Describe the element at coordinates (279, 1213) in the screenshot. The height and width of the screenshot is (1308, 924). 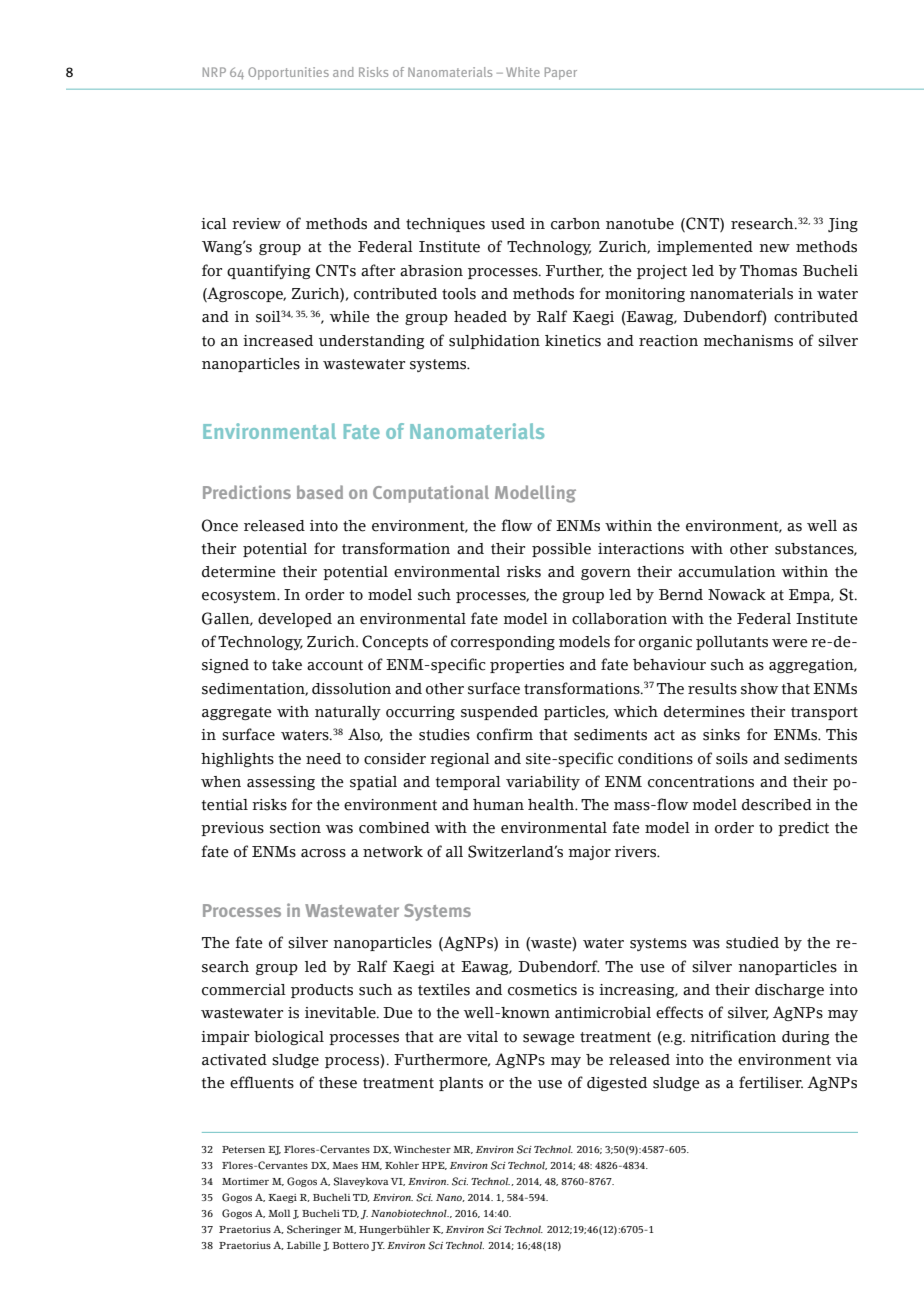
I see `Moll` at that location.
